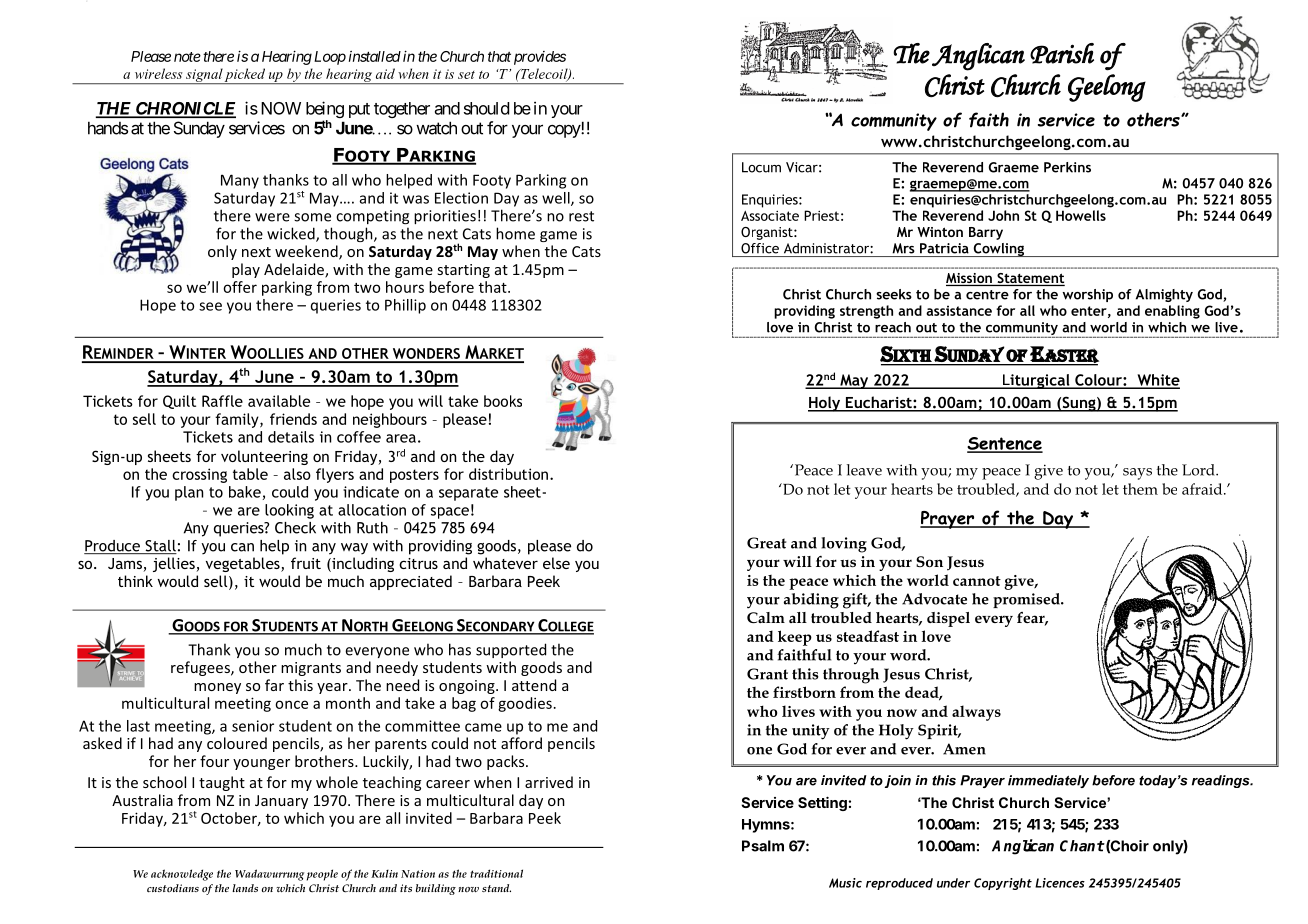  I want to click on picked, so click(245, 76).
